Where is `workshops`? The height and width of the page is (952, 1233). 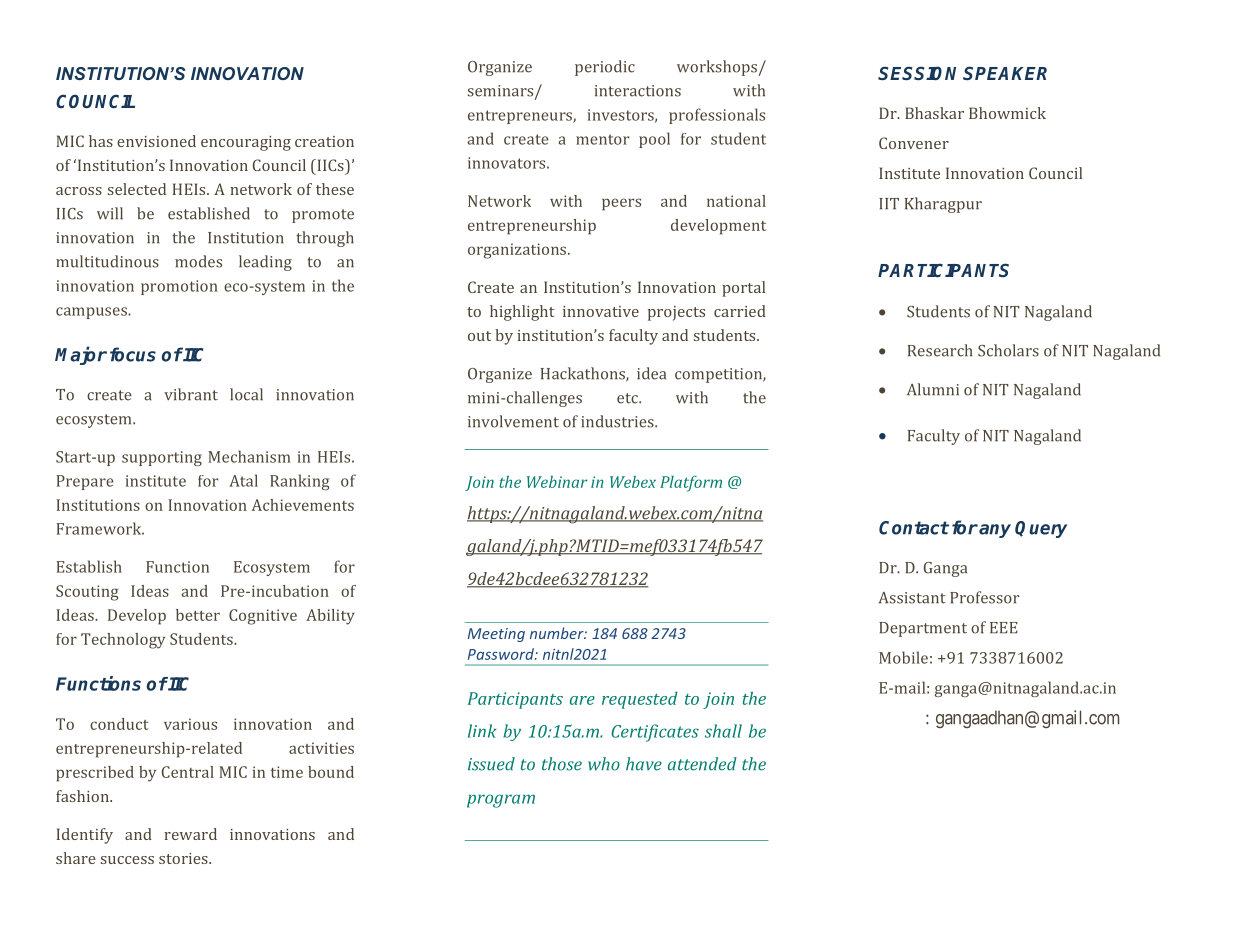 workshops is located at coordinates (718, 68).
